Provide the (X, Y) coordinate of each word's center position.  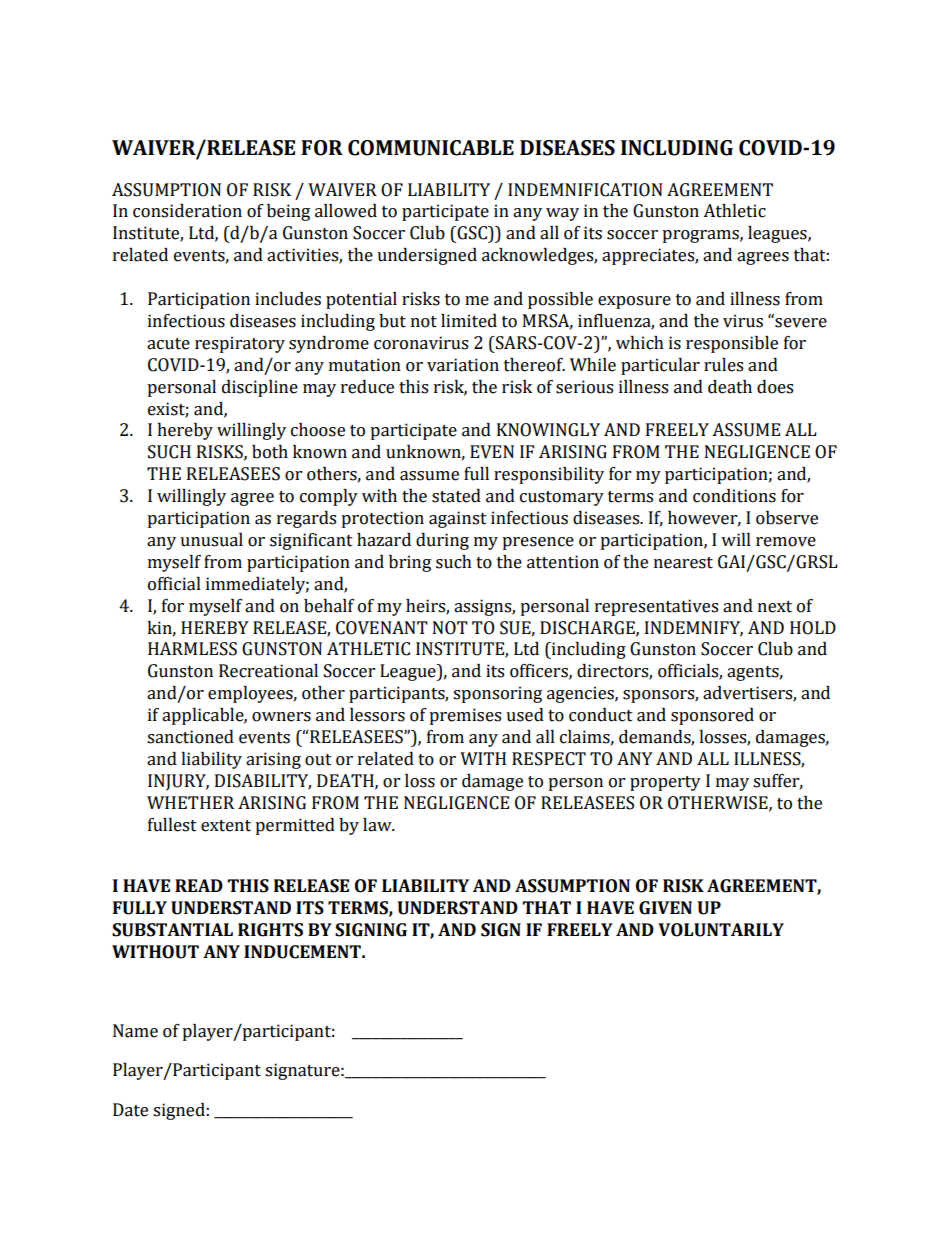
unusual (211, 540)
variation (463, 365)
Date (130, 1110)
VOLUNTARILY (721, 930)
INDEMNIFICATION (585, 190)
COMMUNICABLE (431, 148)
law (378, 825)
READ (199, 885)
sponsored (712, 716)
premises (465, 716)
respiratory (240, 344)
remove (786, 542)
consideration (187, 211)
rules (723, 365)
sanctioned (190, 737)
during (442, 541)
